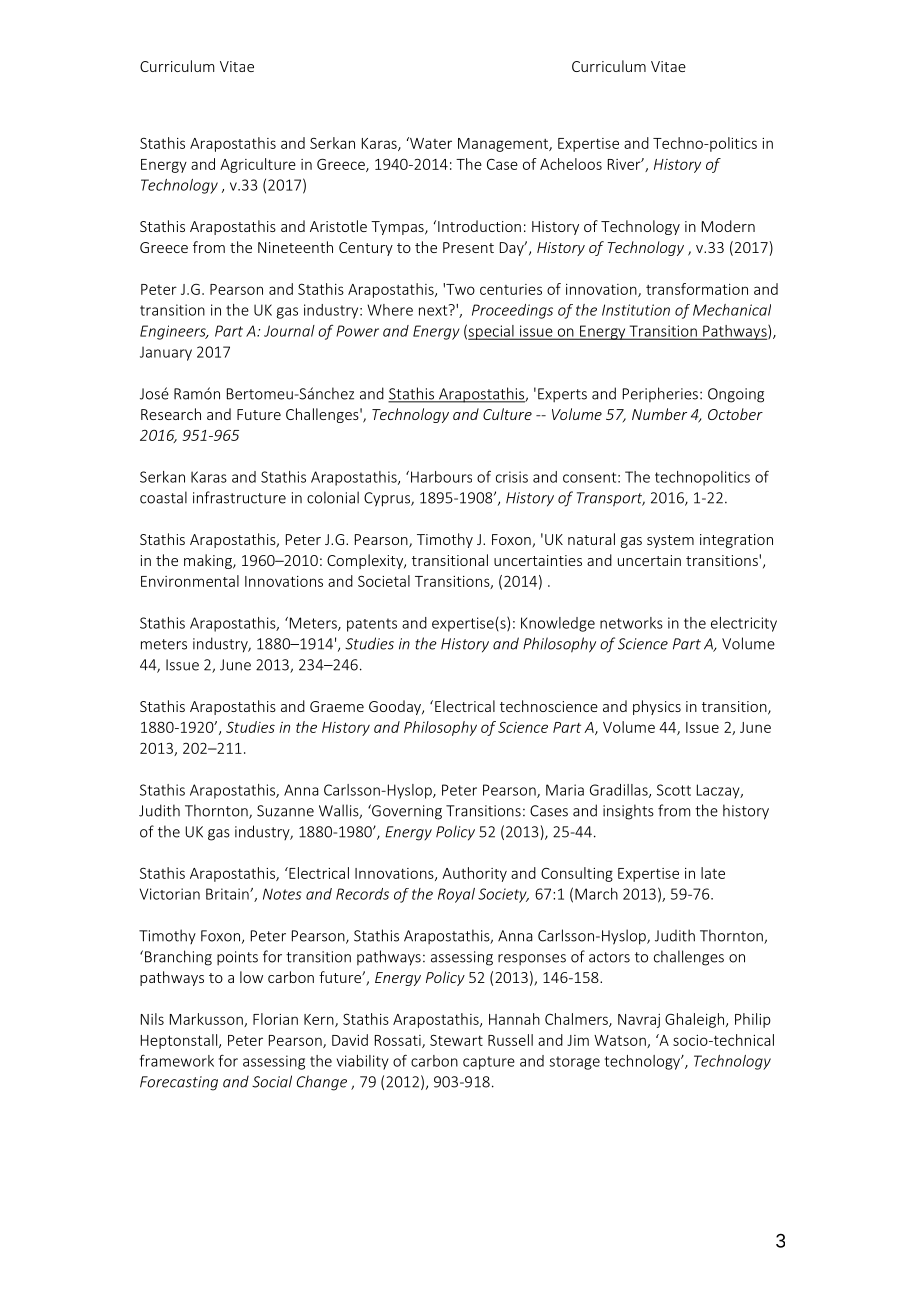  What do you see at coordinates (430, 143) in the screenshot?
I see `Water` at bounding box center [430, 143].
